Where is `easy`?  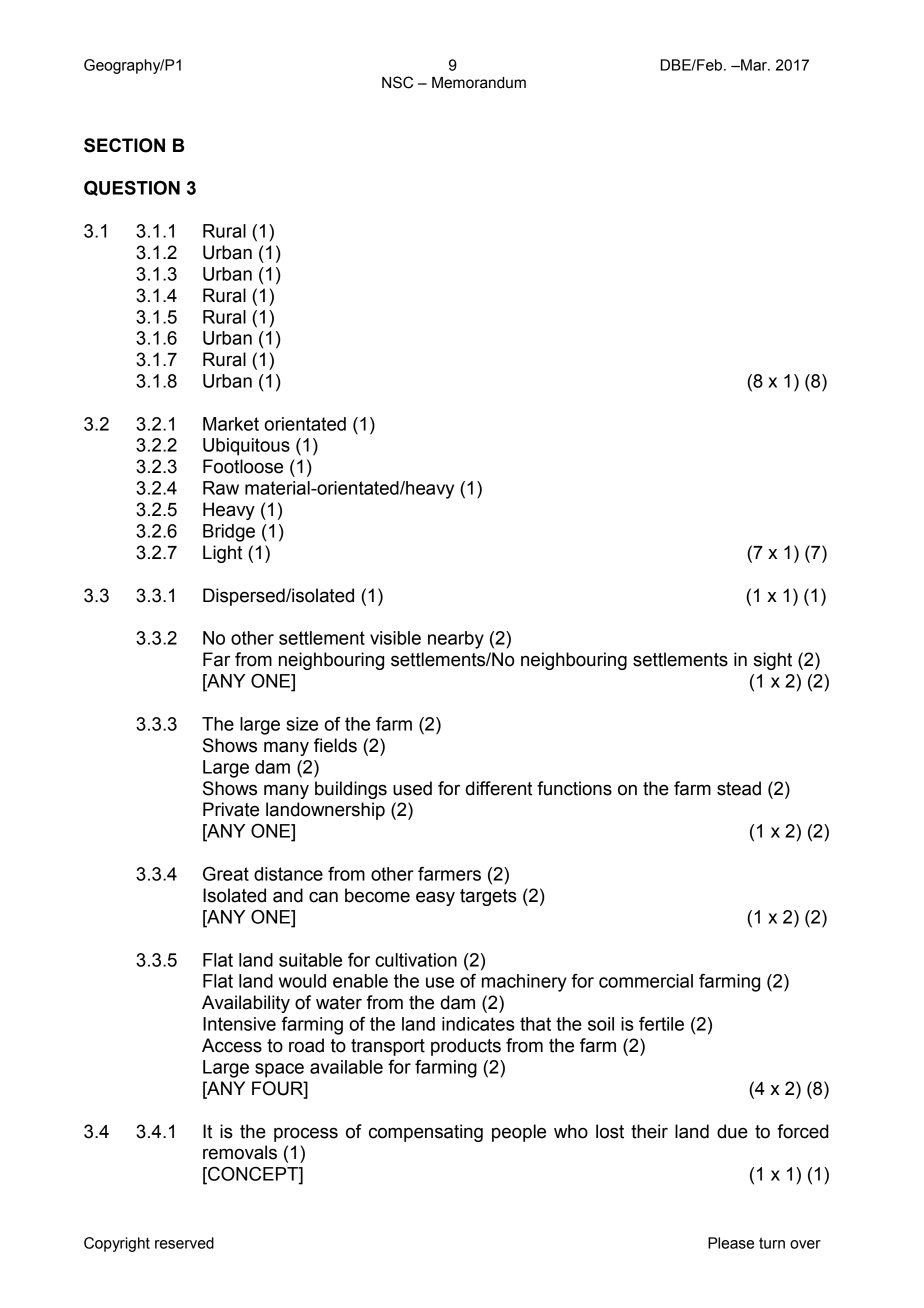
easy is located at coordinates (435, 898).
